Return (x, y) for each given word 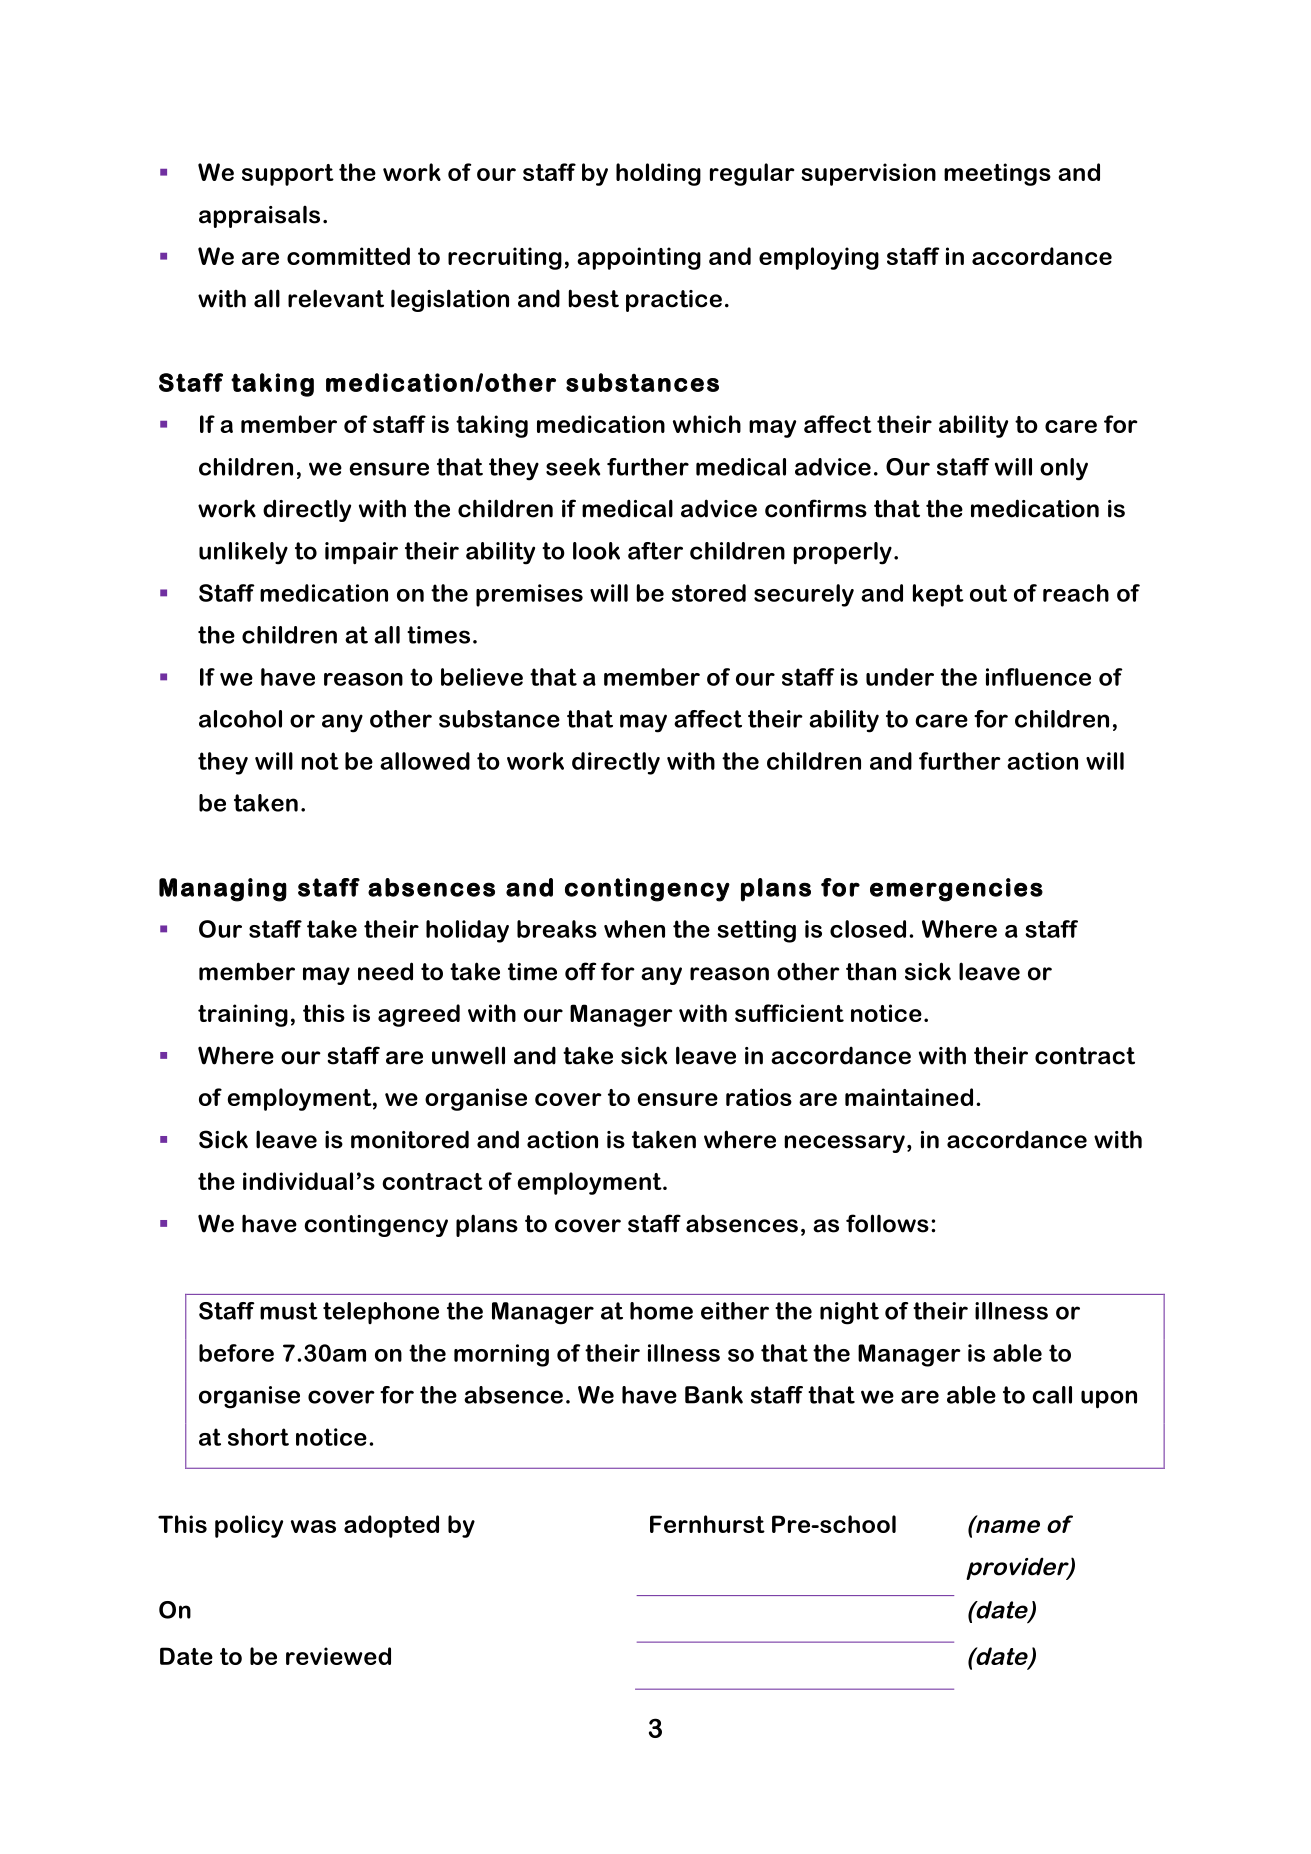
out (988, 593)
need (385, 971)
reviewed (338, 1656)
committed (348, 256)
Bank (714, 1395)
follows (887, 1223)
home (661, 1311)
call (1052, 1395)
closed (868, 929)
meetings (997, 174)
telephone (381, 1313)
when (634, 929)
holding (658, 174)
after (655, 551)
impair (361, 553)
